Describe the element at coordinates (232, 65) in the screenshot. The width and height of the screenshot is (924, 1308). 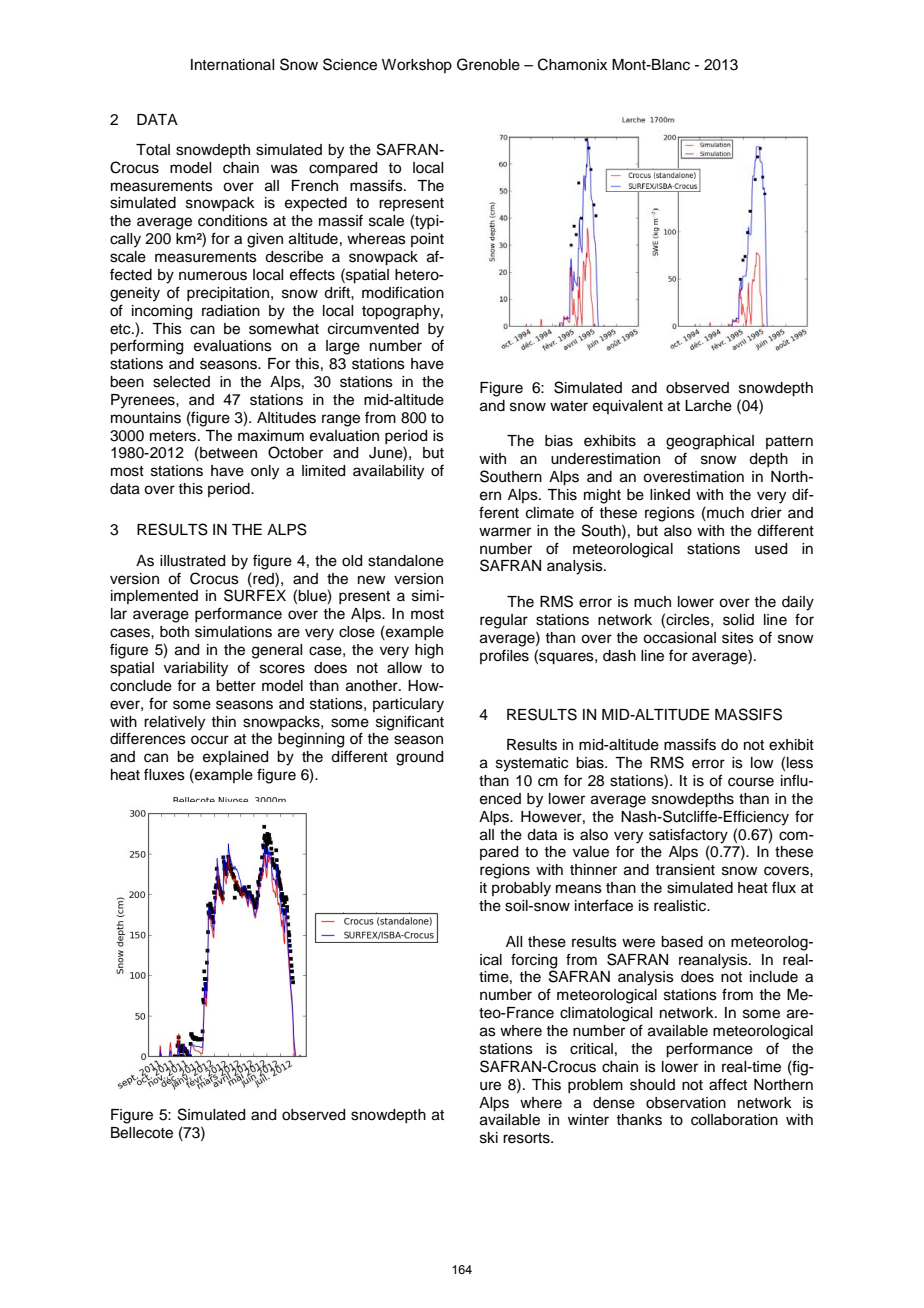
I see `International` at that location.
